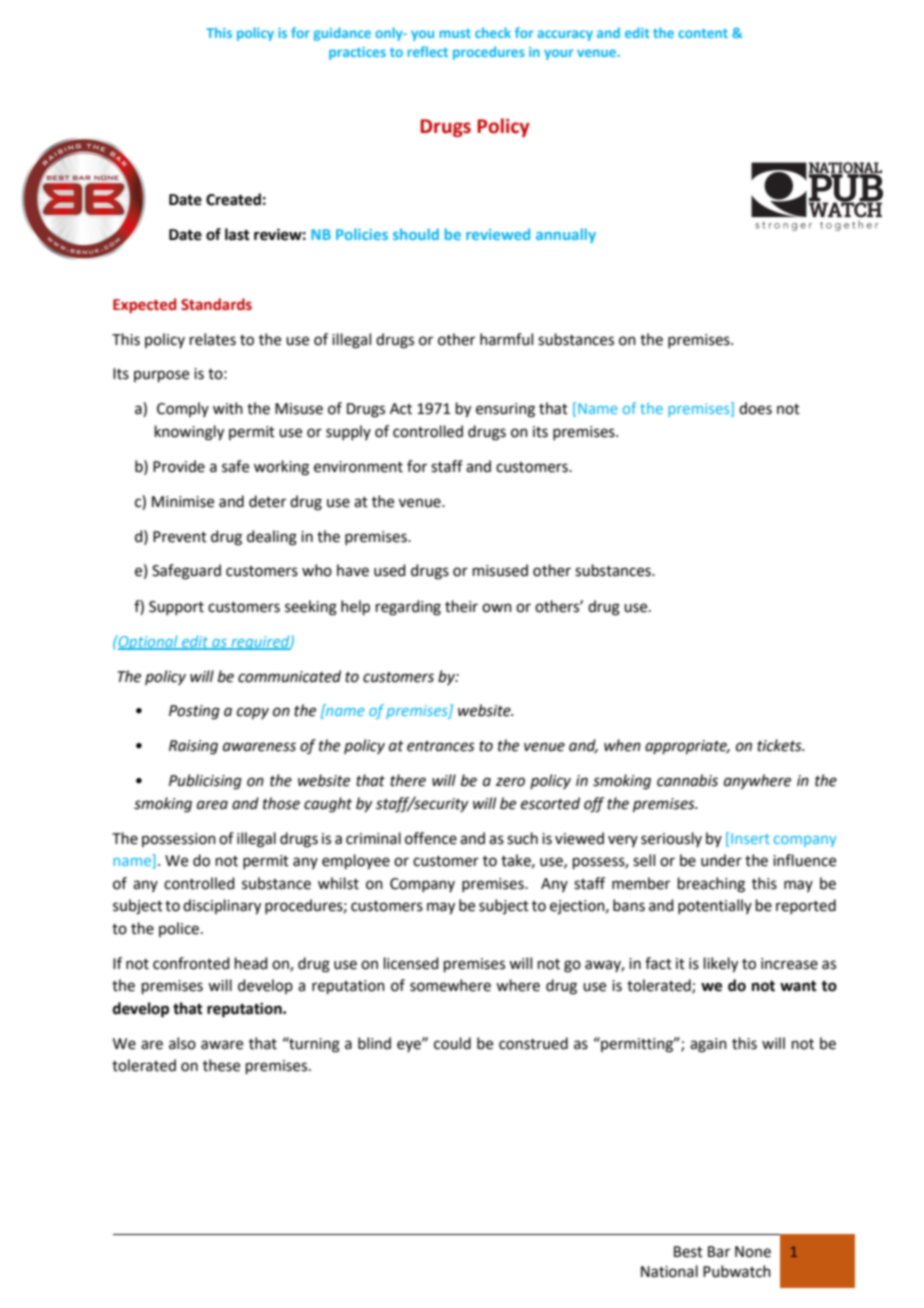  Describe the element at coordinates (221, 1065) in the document. I see `these` at that location.
